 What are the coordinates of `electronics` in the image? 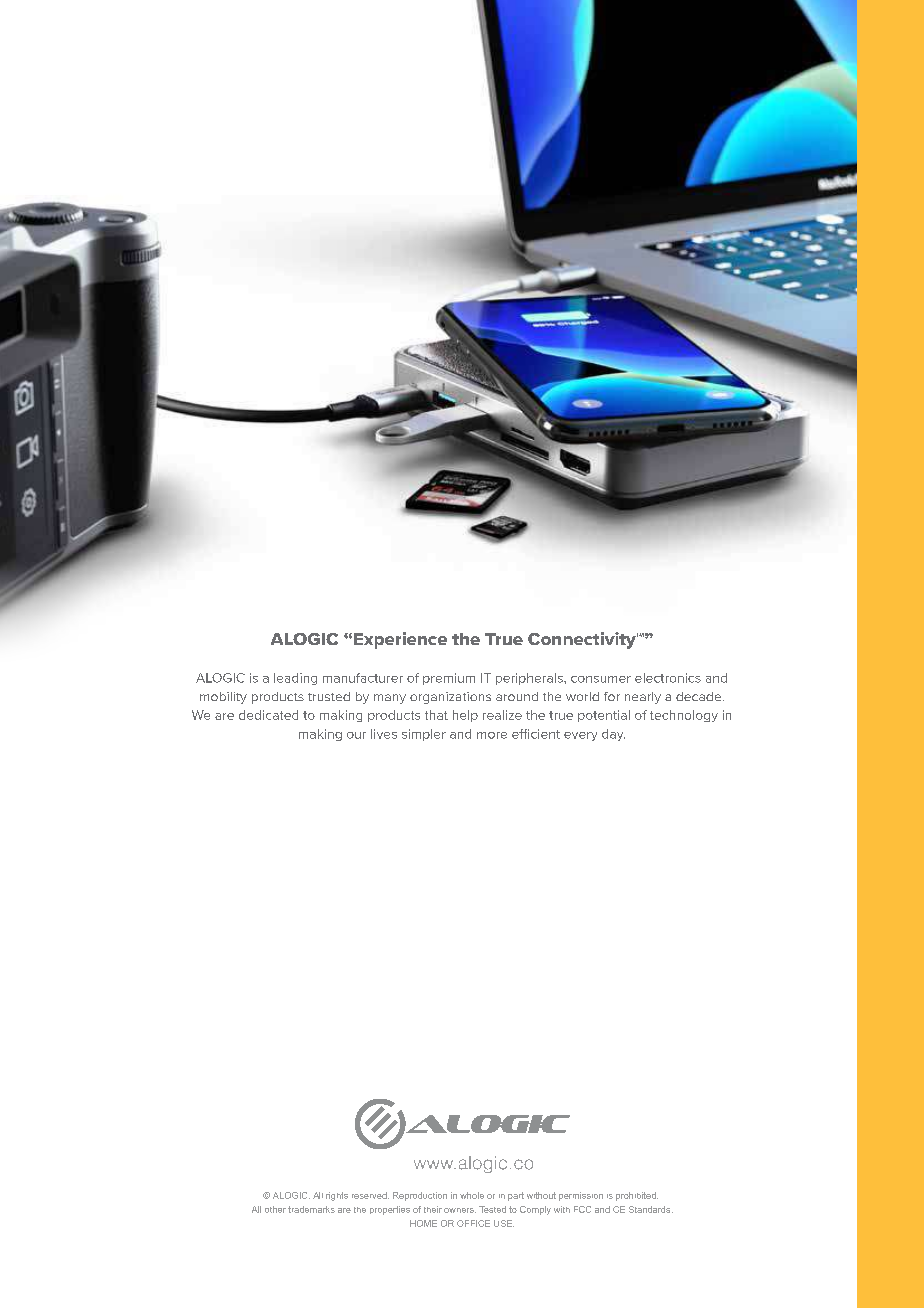 It's located at (668, 678).
